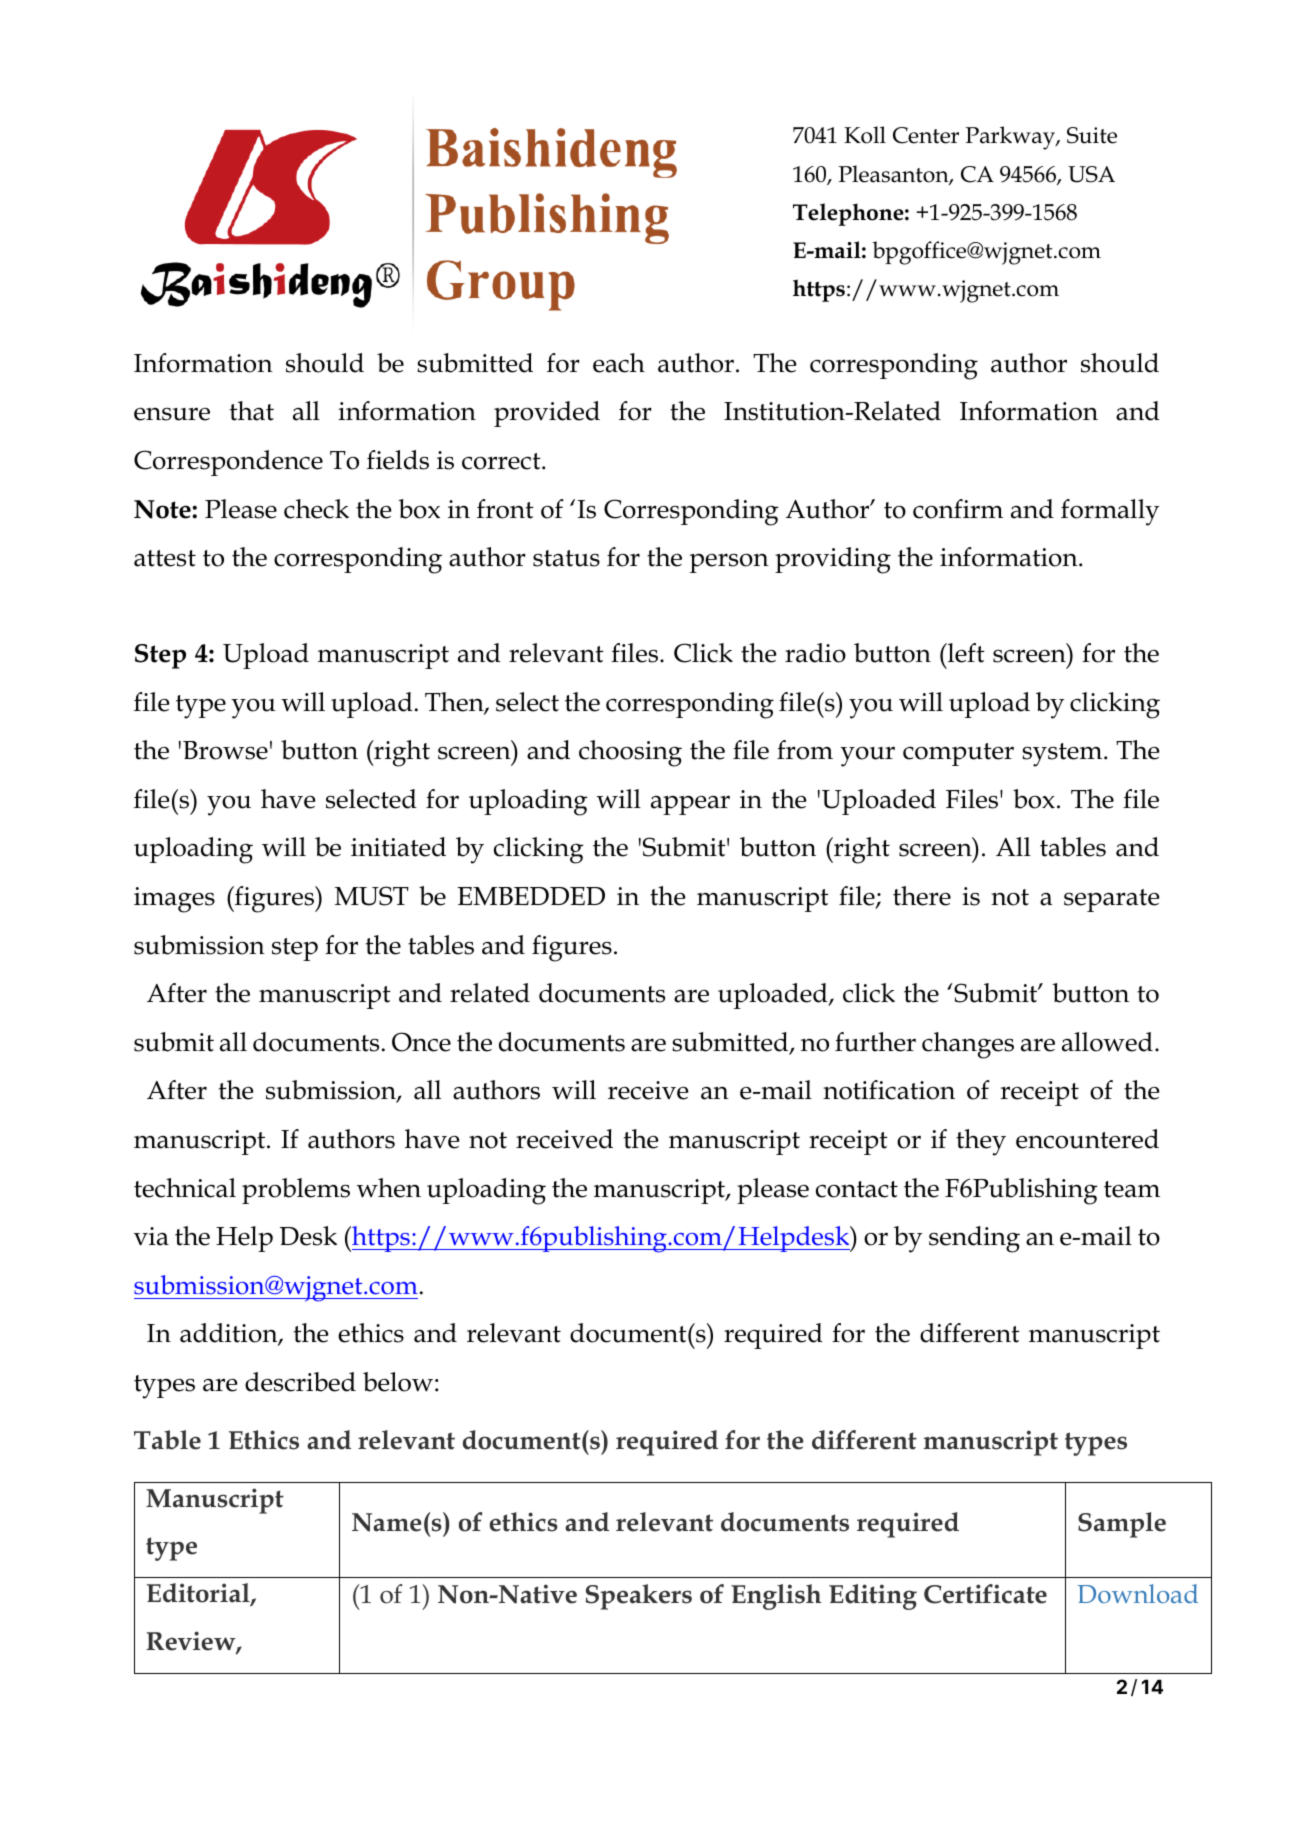 This screenshot has height=1829, width=1294. Describe the element at coordinates (1112, 900) in the screenshot. I see `separate` at that location.
